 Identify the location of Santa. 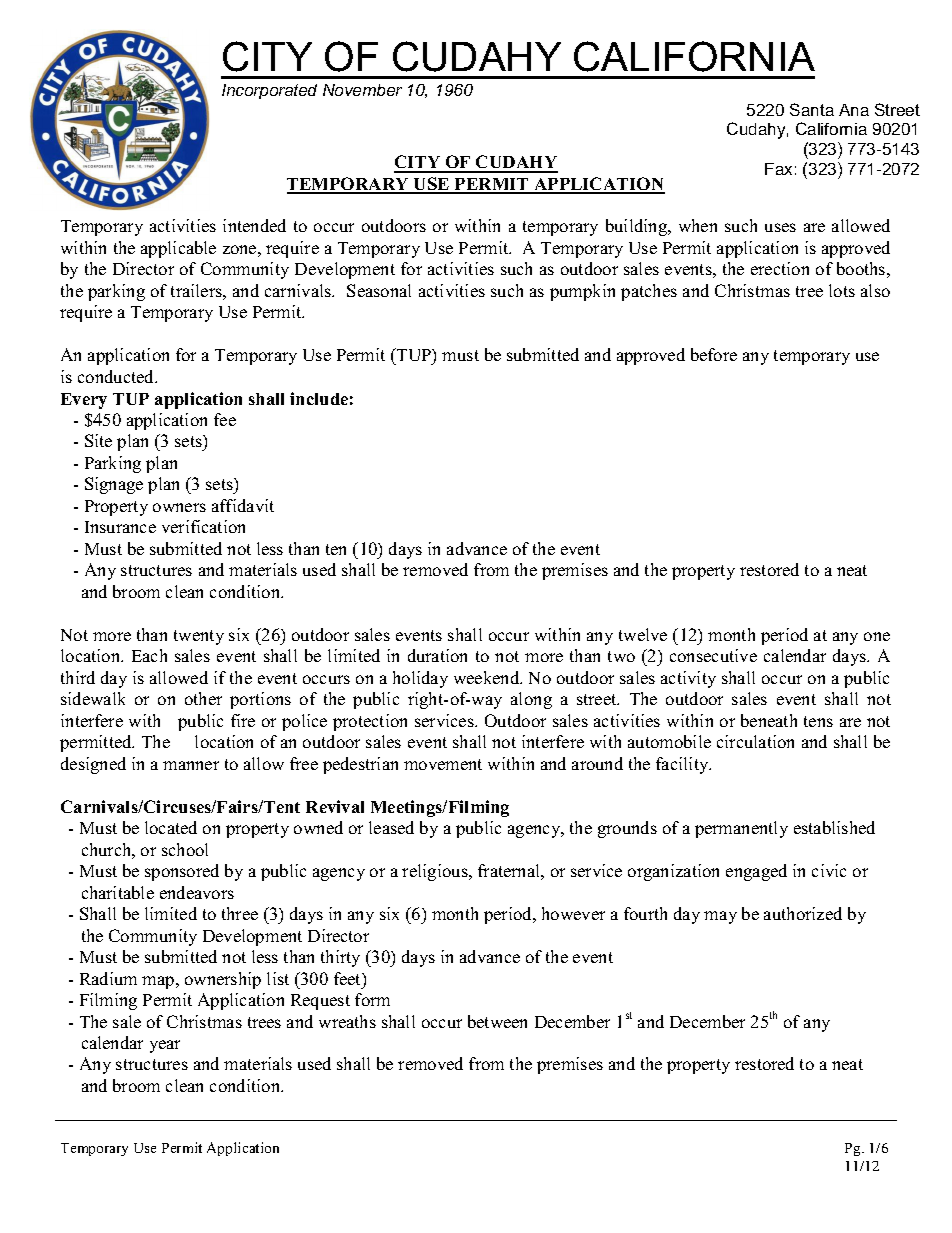
(812, 109).
